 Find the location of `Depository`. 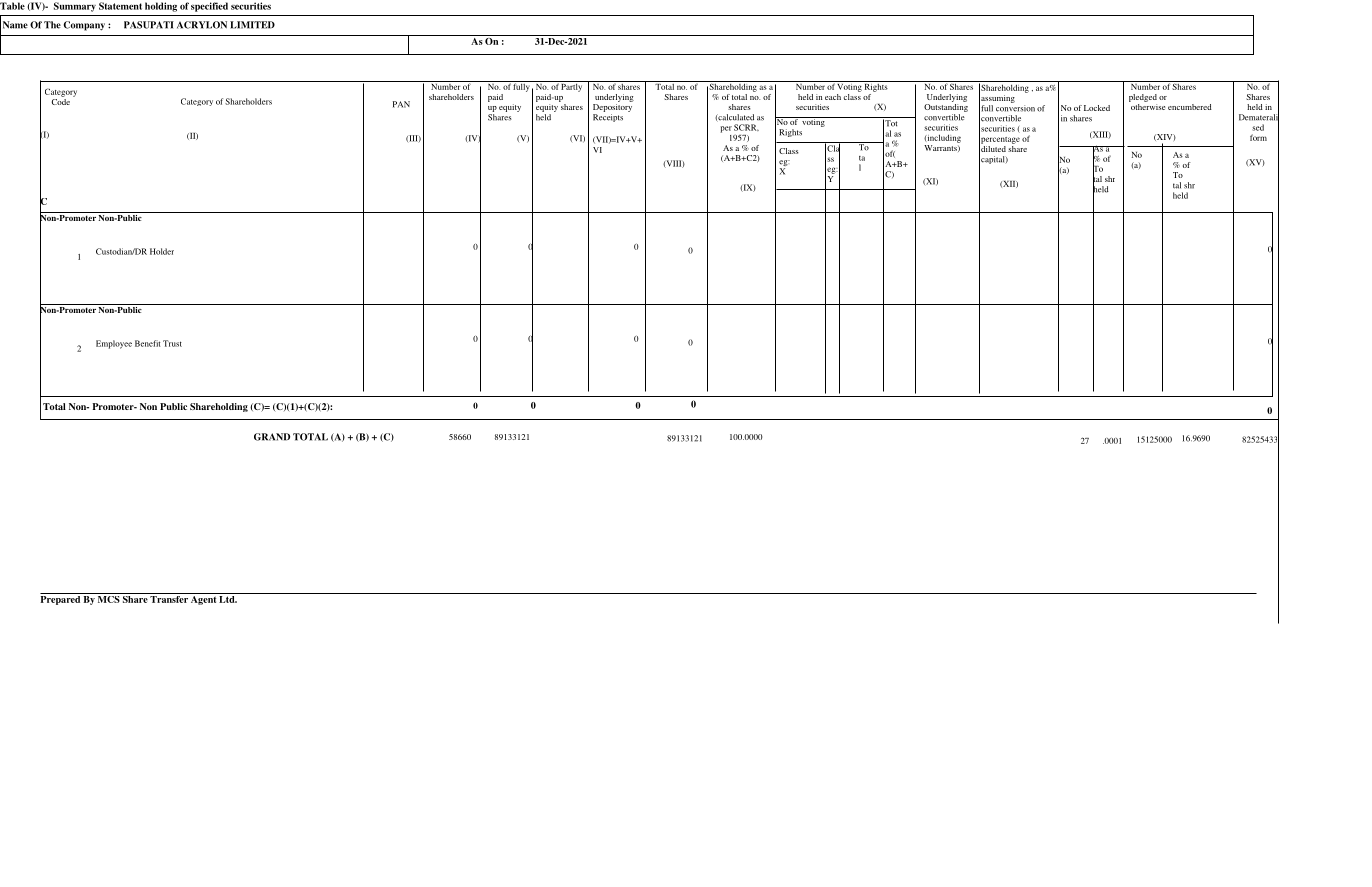

Depository is located at coordinates (613, 106).
